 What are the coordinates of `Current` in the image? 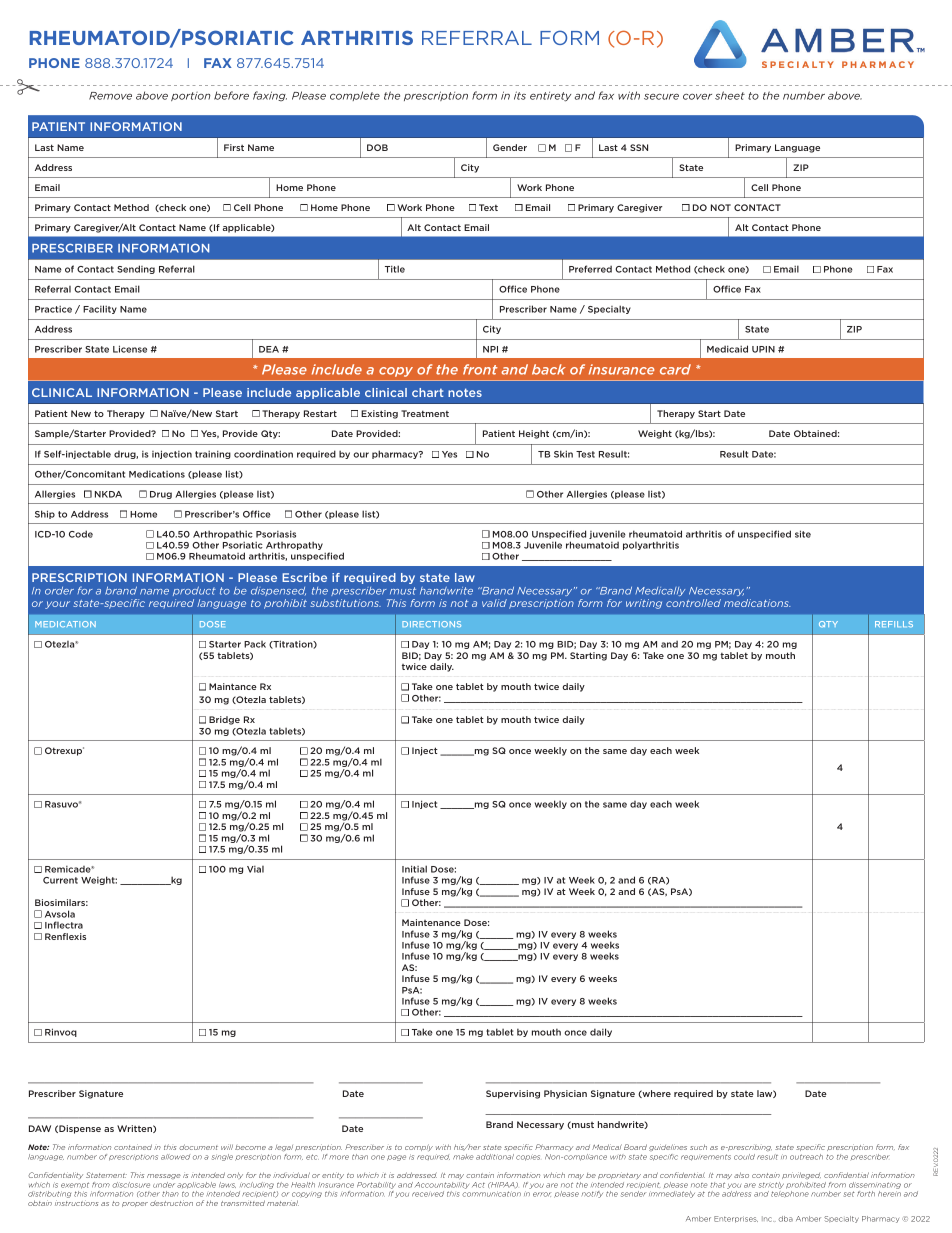 It's located at (60, 880).
